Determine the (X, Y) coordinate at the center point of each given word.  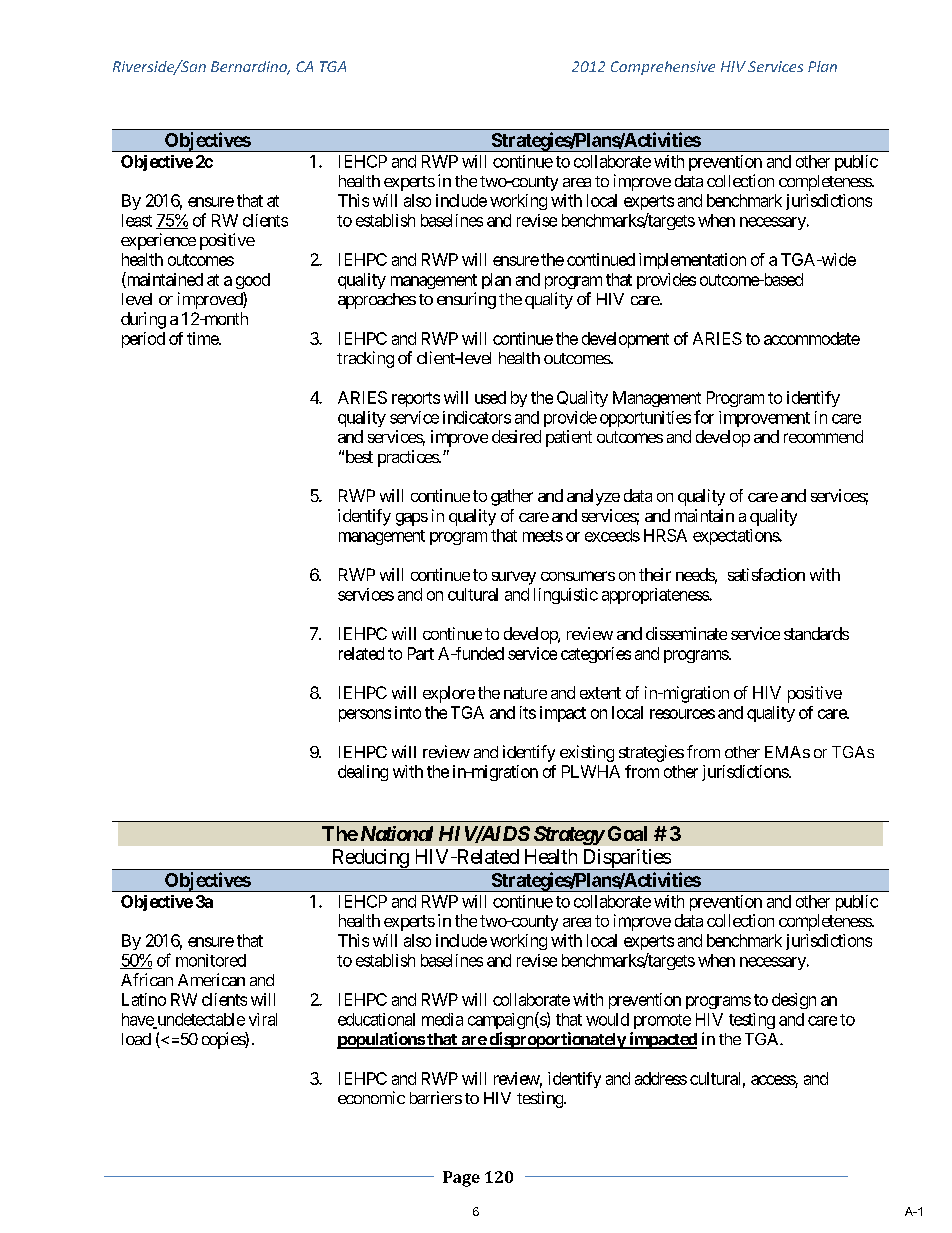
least (137, 220)
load (136, 1039)
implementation (692, 261)
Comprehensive (663, 68)
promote (662, 1021)
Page (461, 1179)
